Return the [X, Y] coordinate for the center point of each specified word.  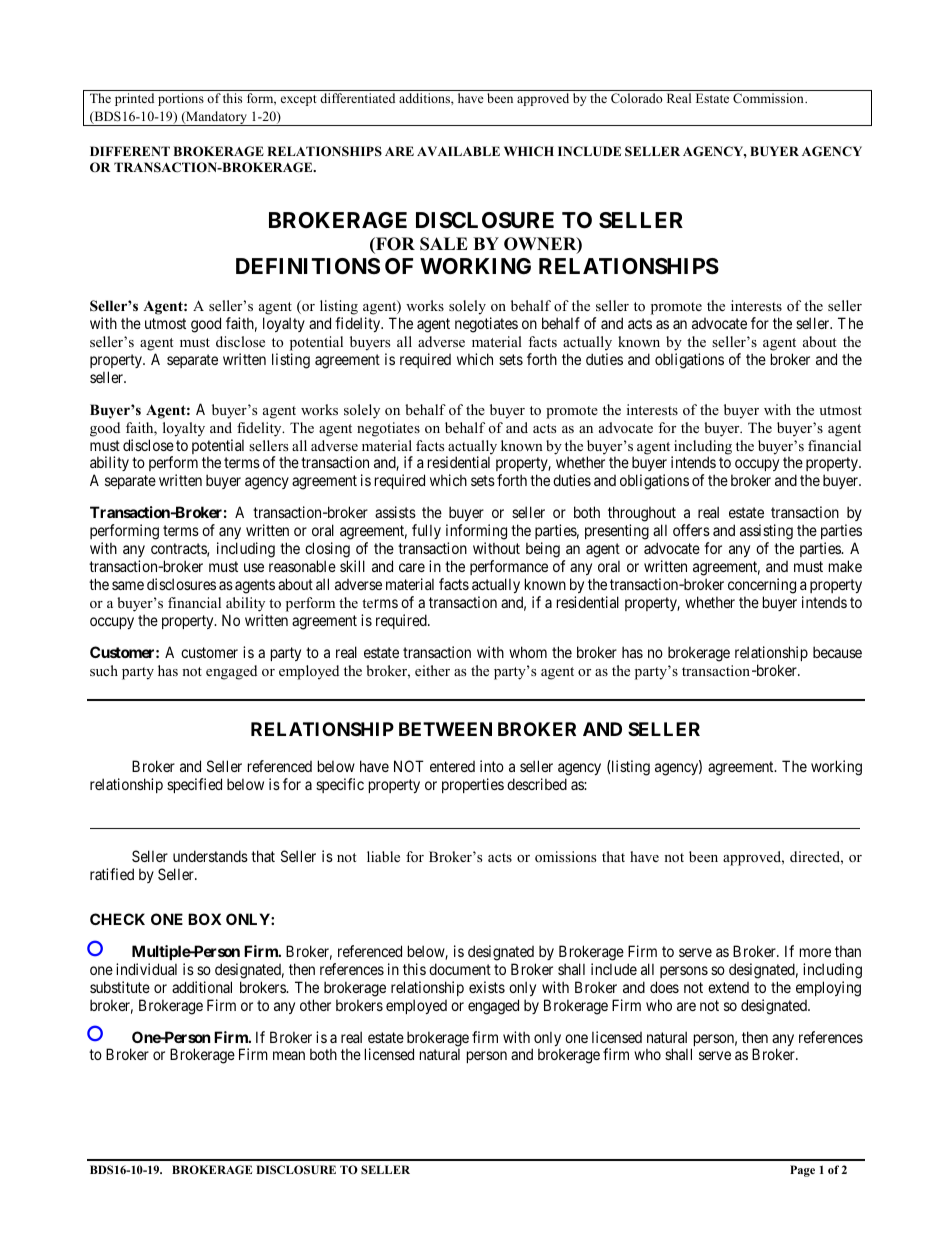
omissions [565, 856]
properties [473, 785]
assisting [766, 532]
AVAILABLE [458, 151]
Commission [769, 98]
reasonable [302, 566]
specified [194, 785]
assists [395, 512]
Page [802, 1171]
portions [181, 99]
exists [487, 987]
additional [202, 987]
